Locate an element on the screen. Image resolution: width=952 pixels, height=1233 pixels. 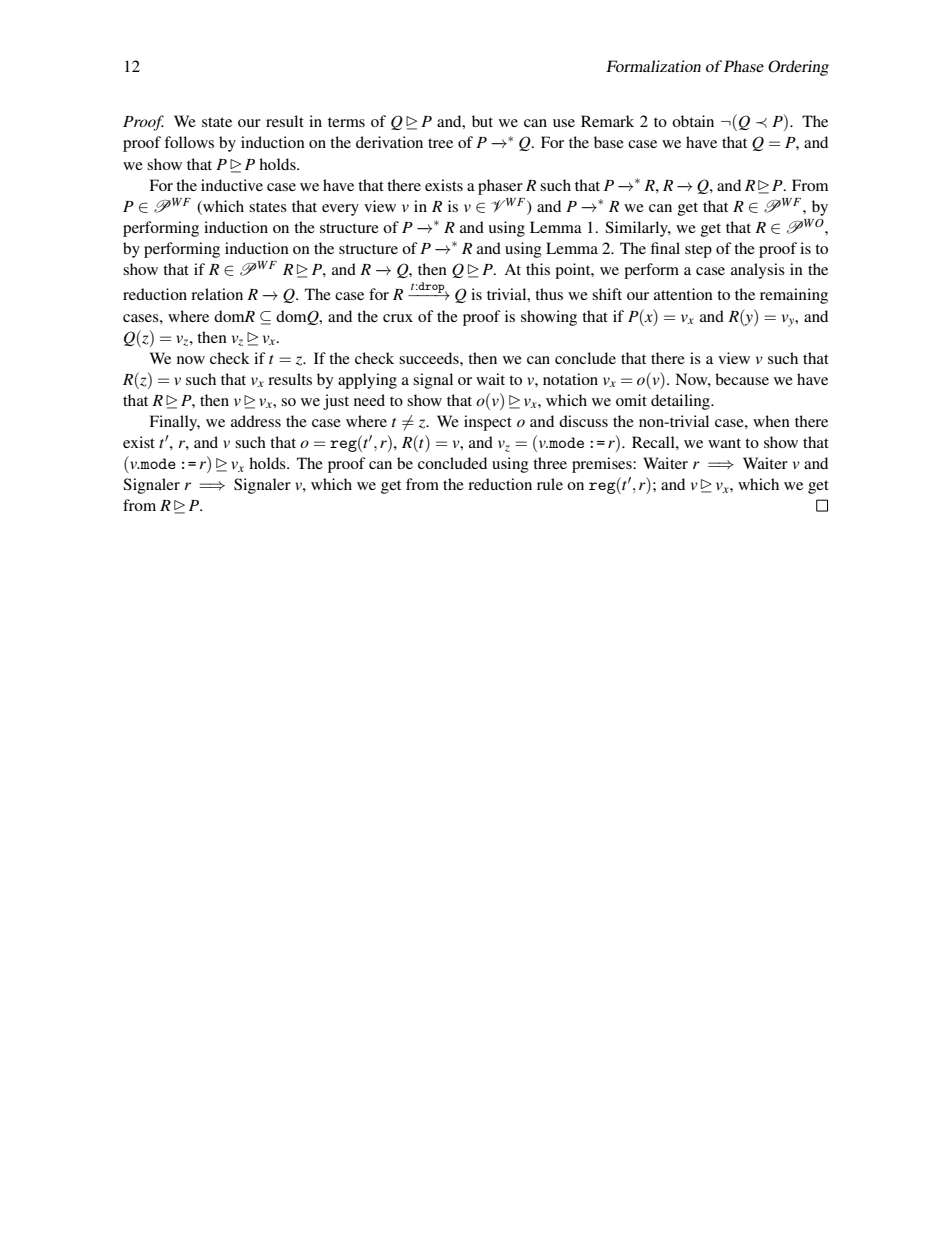
analysis is located at coordinates (758, 271).
